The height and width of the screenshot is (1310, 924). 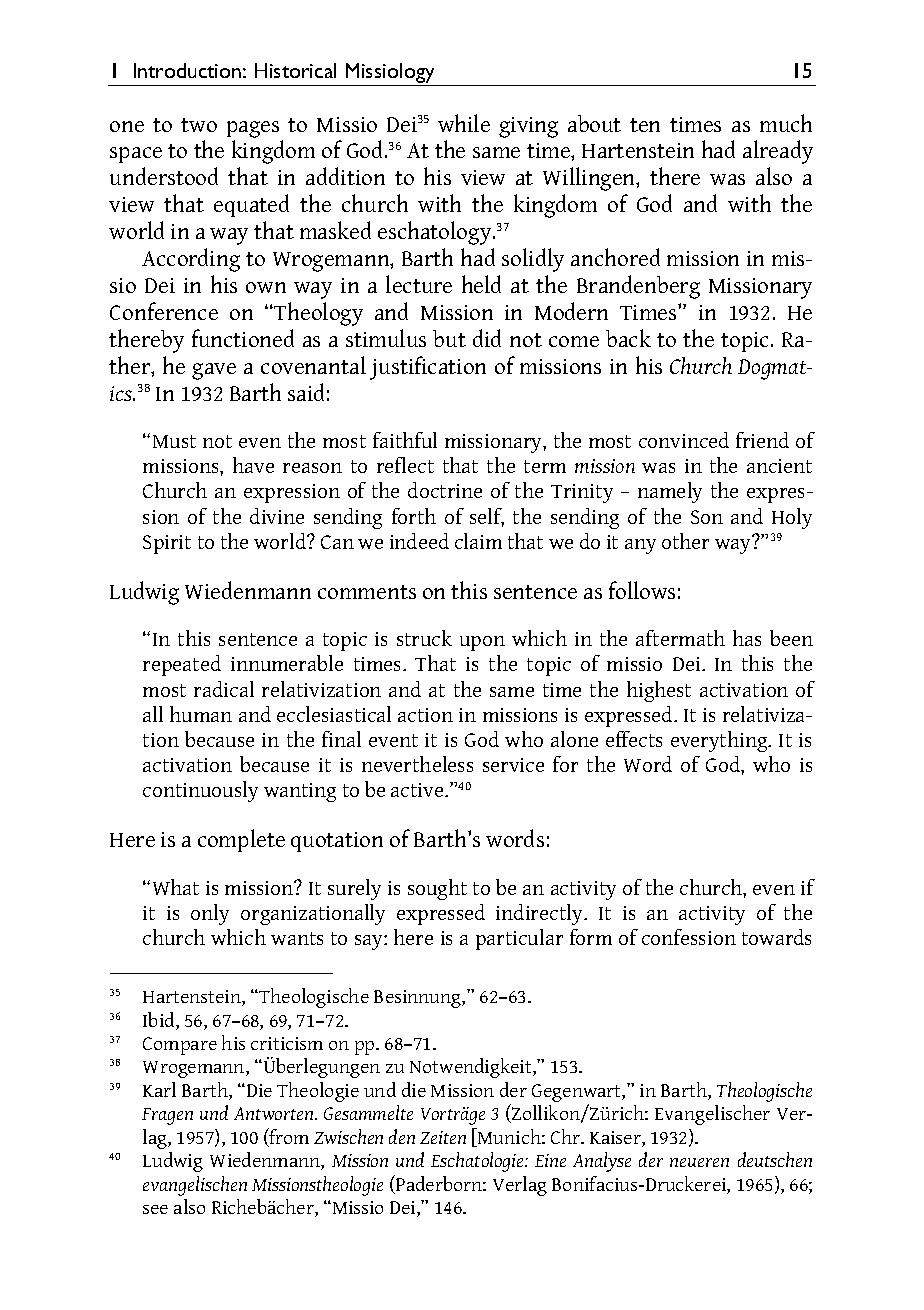 What do you see at coordinates (786, 123) in the screenshot?
I see `much` at bounding box center [786, 123].
